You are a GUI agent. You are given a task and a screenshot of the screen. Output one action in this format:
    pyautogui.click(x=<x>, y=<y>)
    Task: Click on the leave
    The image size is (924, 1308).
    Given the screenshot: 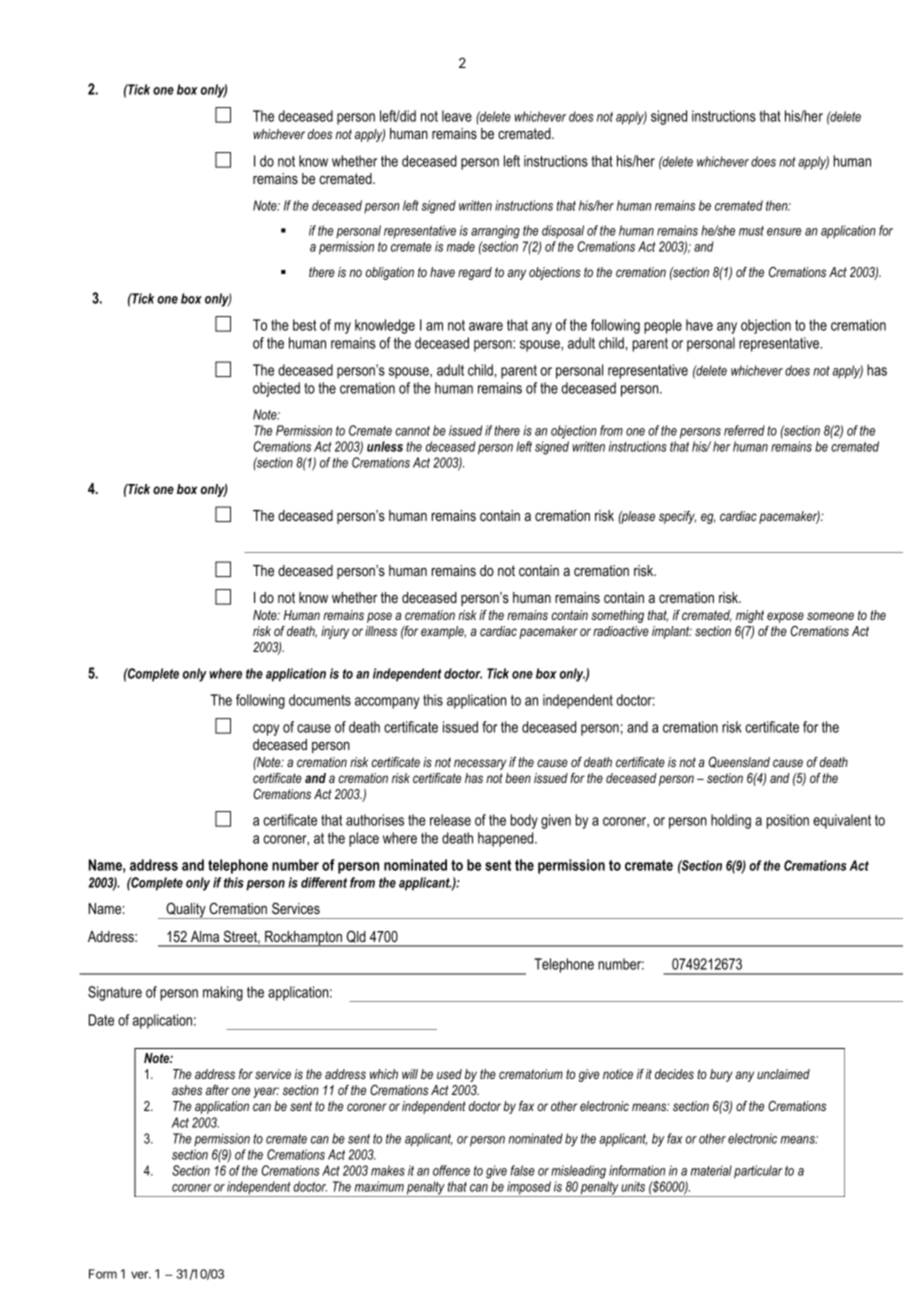 What is the action you would take?
    pyautogui.click(x=457, y=116)
